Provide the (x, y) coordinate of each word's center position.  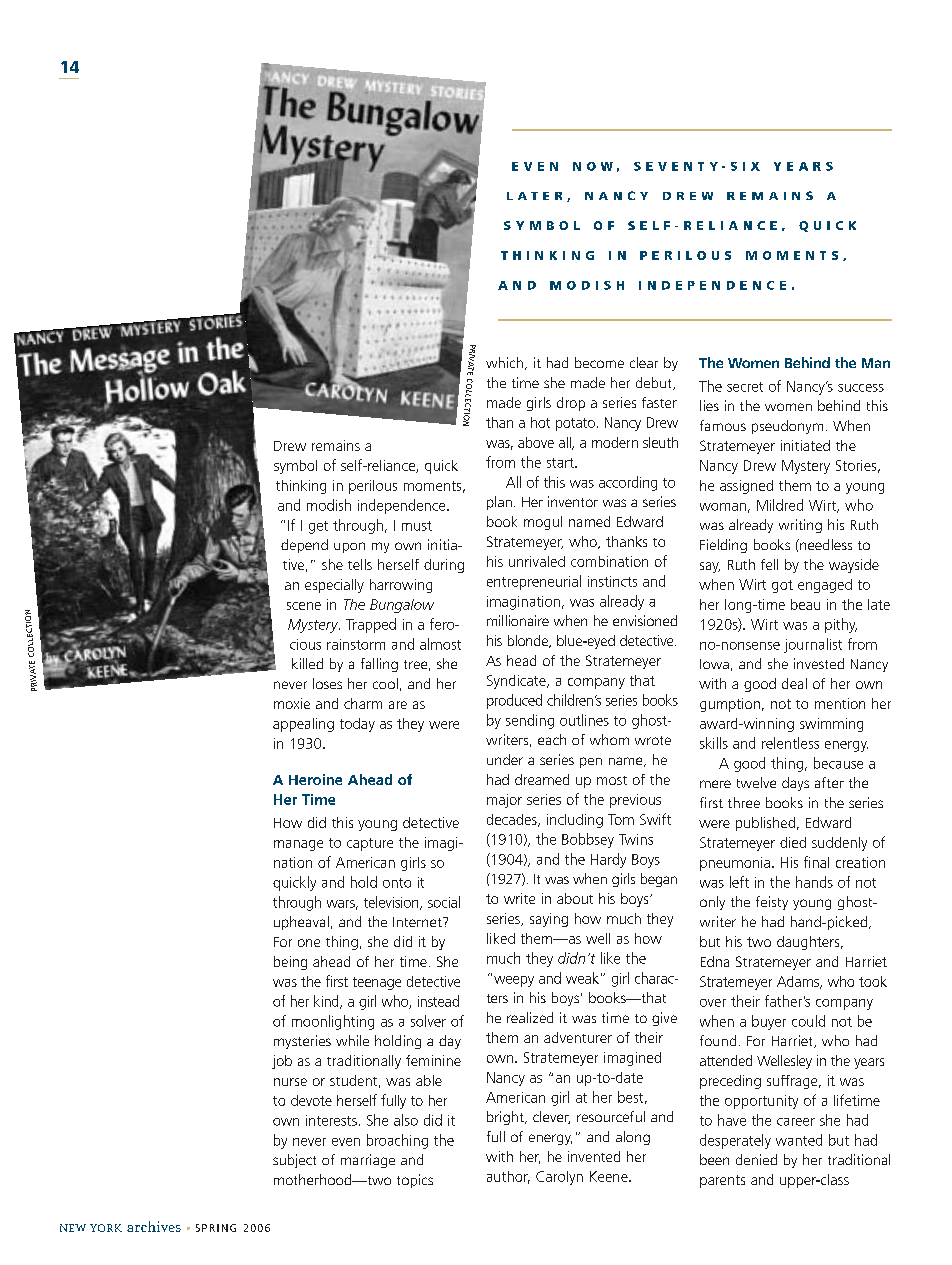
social (444, 902)
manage (298, 845)
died (793, 842)
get (318, 527)
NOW (593, 166)
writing (800, 526)
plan (499, 503)
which (504, 362)
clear (644, 362)
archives (154, 1226)
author (508, 1177)
